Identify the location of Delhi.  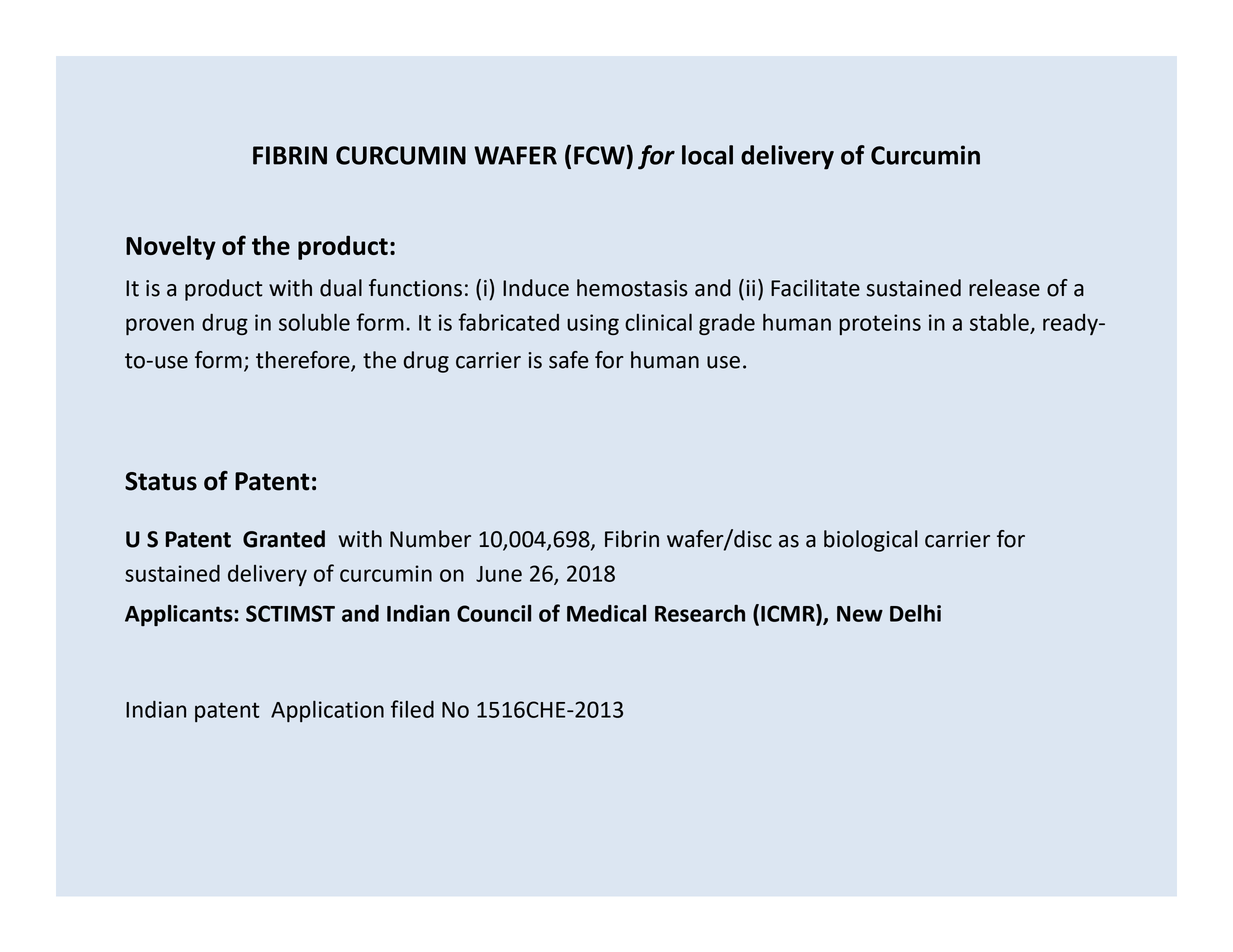
(915, 613).
